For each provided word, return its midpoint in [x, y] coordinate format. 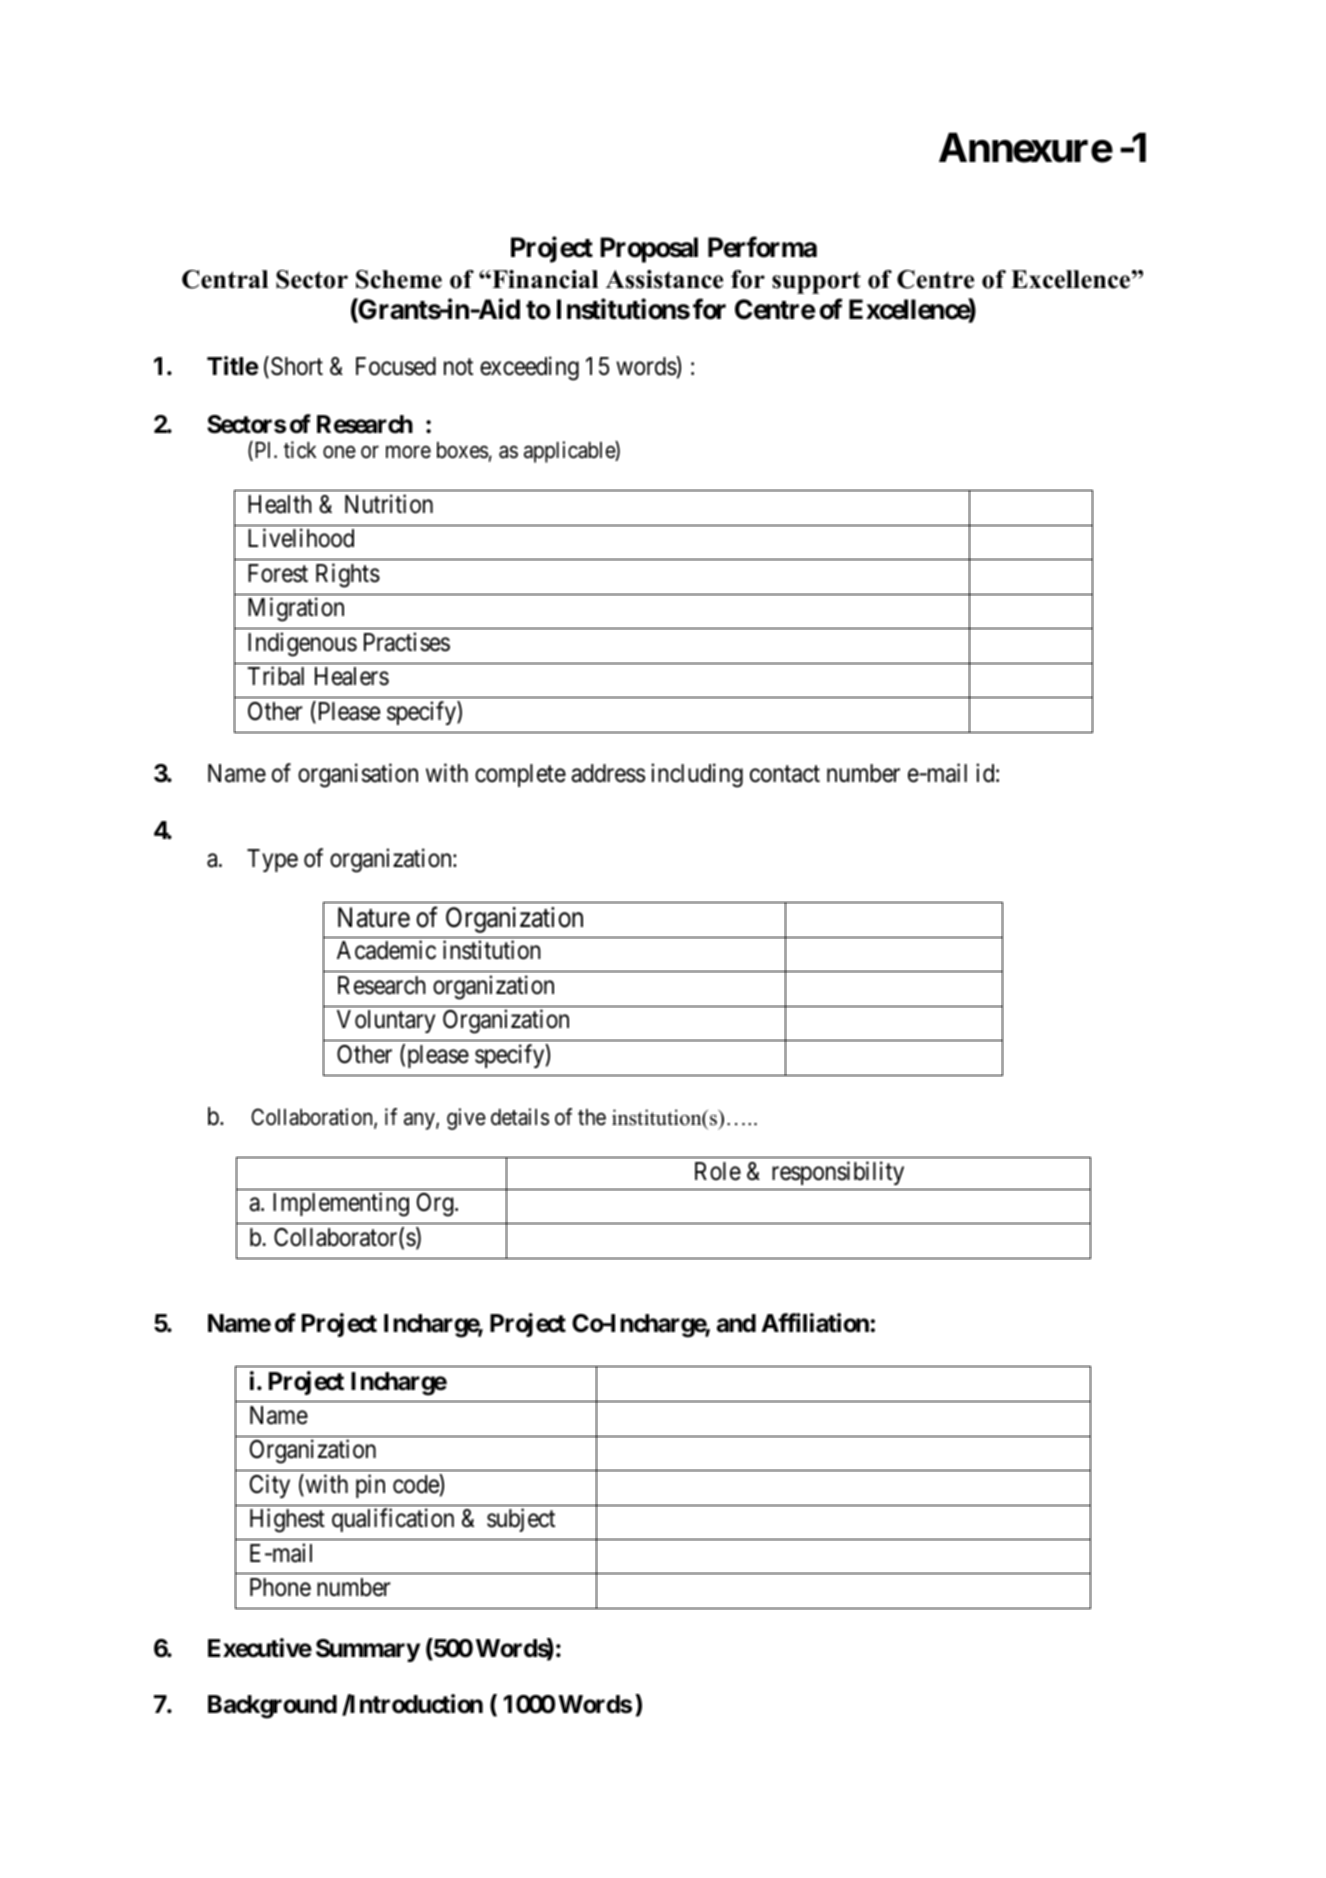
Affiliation [815, 1323]
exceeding [529, 369]
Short [297, 366]
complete [520, 775]
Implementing [341, 1205]
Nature [374, 917]
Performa [762, 247]
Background [272, 1707]
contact [785, 774]
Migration [296, 609]
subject [521, 1520]
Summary [368, 1650]
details [520, 1117]
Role [718, 1171]
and [736, 1323]
